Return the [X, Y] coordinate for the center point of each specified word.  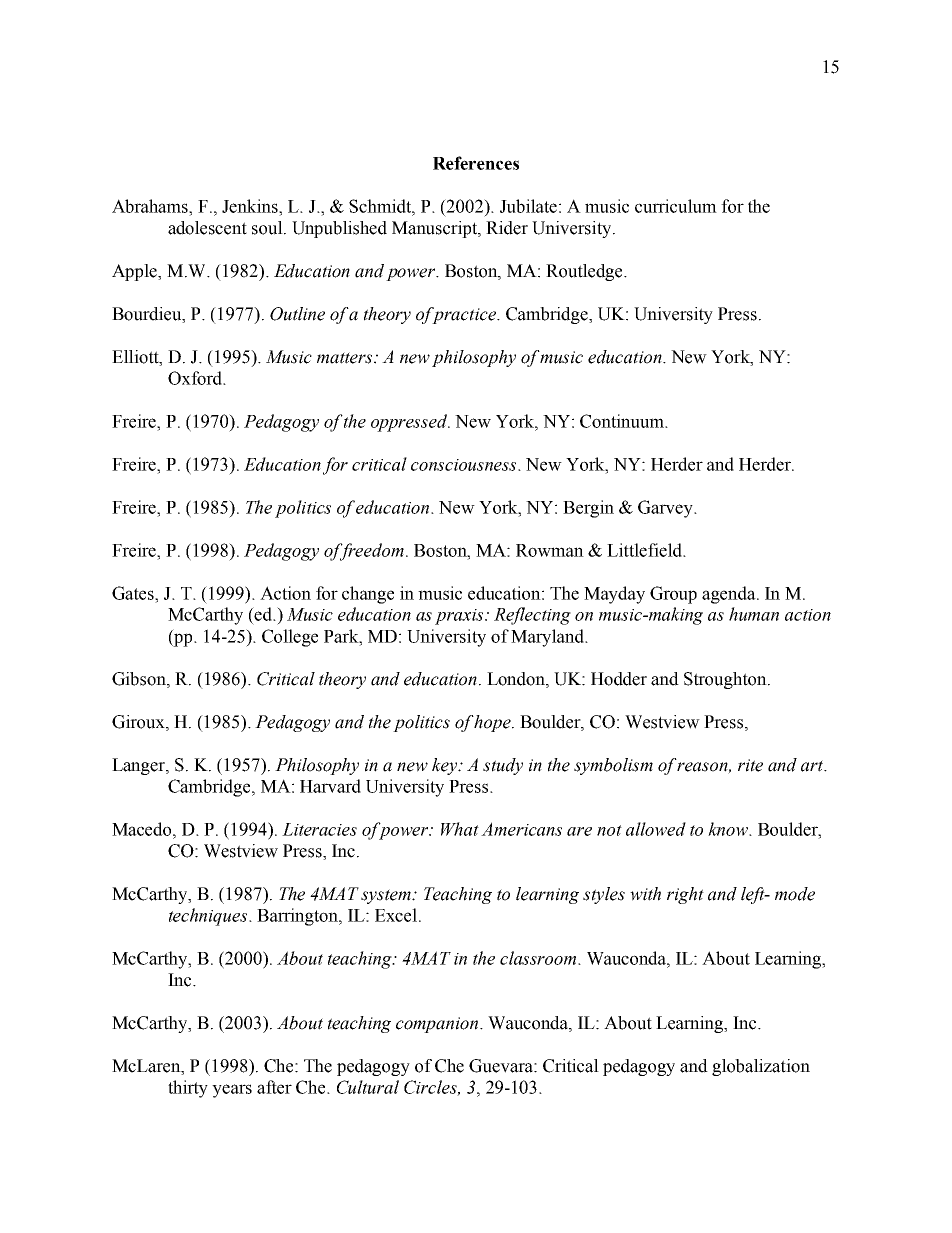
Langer [139, 766]
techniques [209, 917]
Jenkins [251, 206]
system [387, 896]
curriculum [676, 206]
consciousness [465, 465]
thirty [188, 1089]
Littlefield [645, 550]
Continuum [623, 421]
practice [464, 315]
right [685, 895]
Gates [134, 593]
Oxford [196, 378]
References [476, 163]
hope [493, 723]
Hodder [619, 679]
